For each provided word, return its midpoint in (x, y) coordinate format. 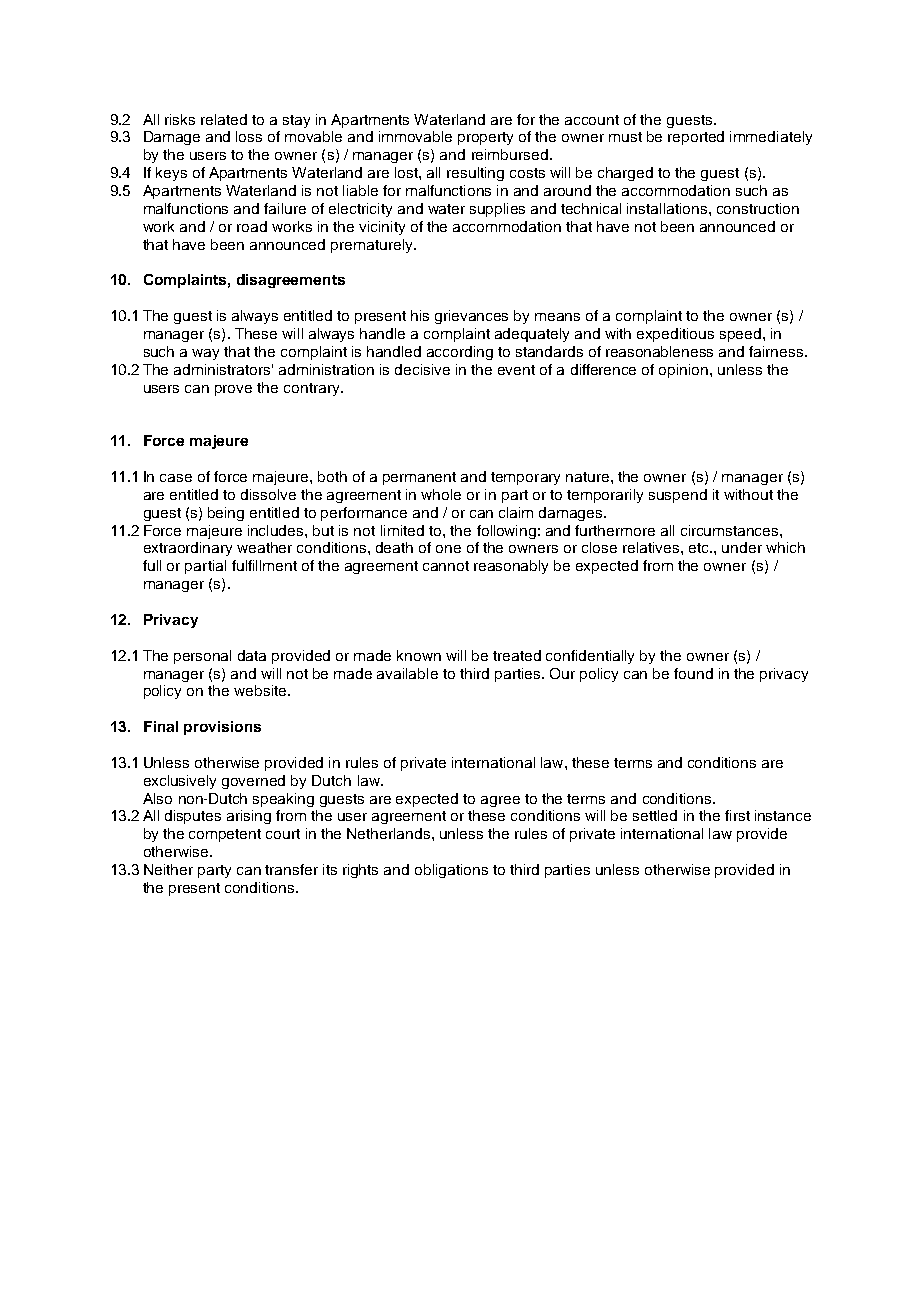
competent (225, 835)
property (485, 138)
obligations (451, 871)
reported (696, 138)
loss (249, 136)
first (737, 815)
